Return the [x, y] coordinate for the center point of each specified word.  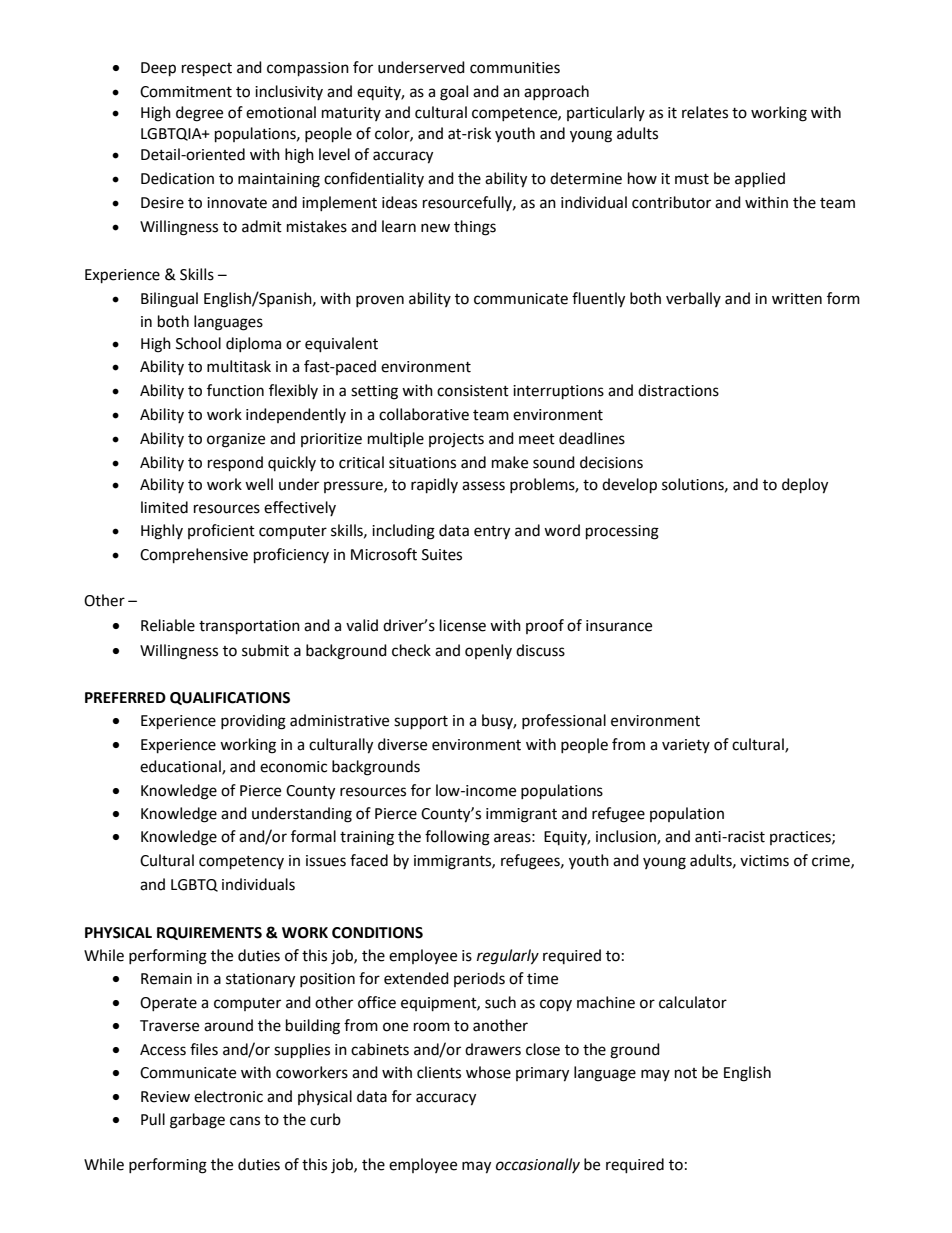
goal [454, 93]
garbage [197, 1121]
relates [705, 112]
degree [199, 114]
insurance [619, 626]
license [463, 625]
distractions [678, 390]
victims [764, 861]
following [457, 838]
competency [241, 863]
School [198, 343]
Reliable [168, 625]
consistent [473, 391]
